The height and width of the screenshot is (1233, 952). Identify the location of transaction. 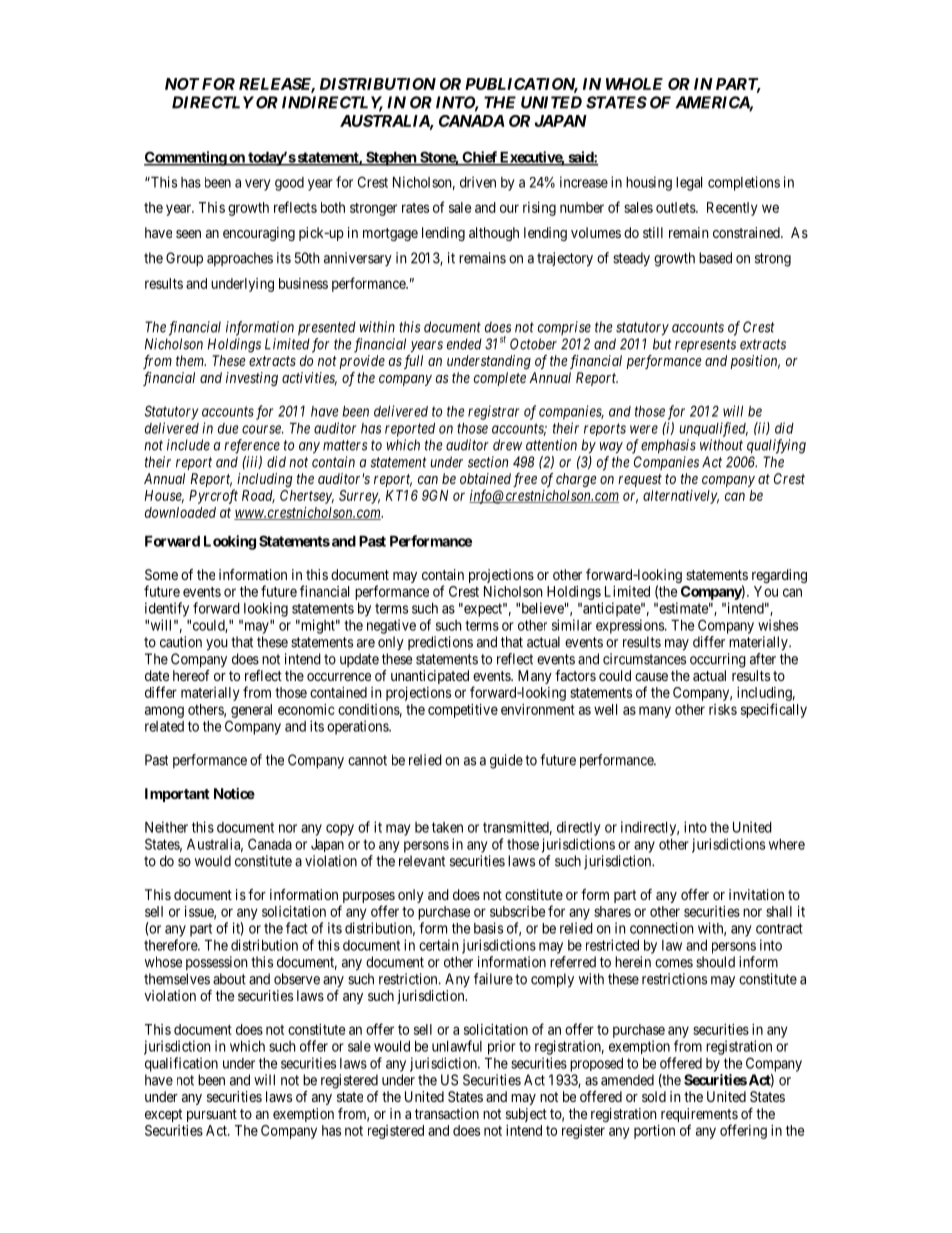
(447, 1113).
